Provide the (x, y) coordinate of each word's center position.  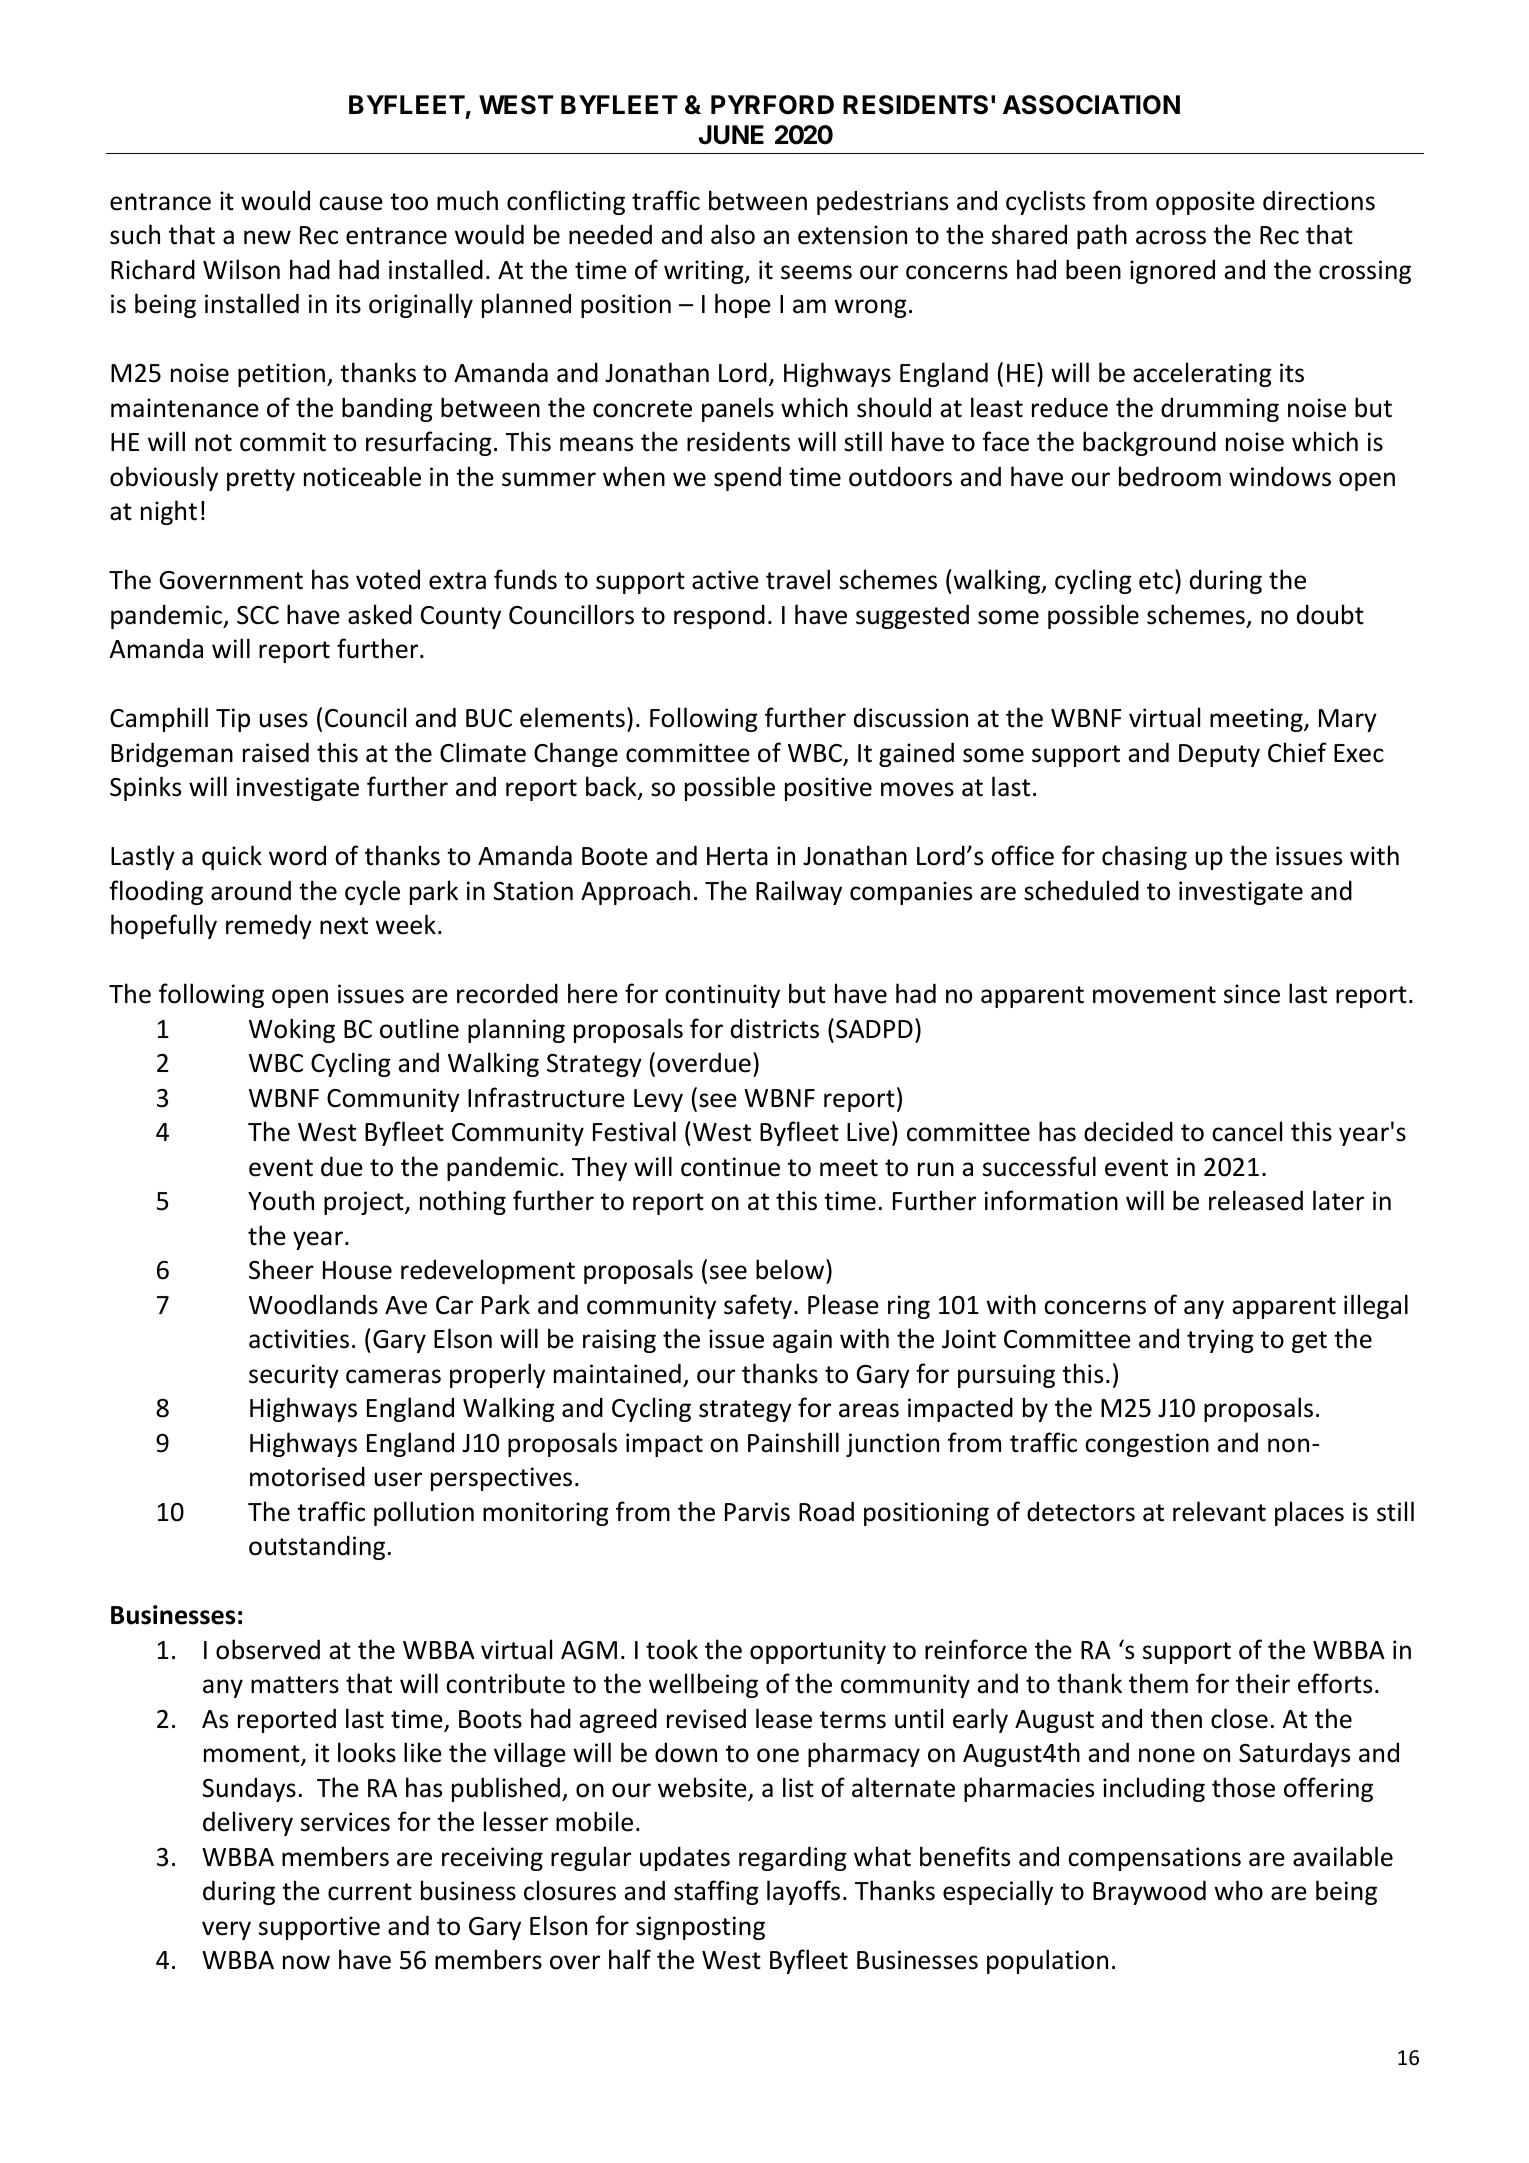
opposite (1205, 203)
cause (351, 203)
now (306, 1962)
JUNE (731, 135)
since (1252, 994)
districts (775, 1028)
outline (419, 1028)
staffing (716, 1892)
